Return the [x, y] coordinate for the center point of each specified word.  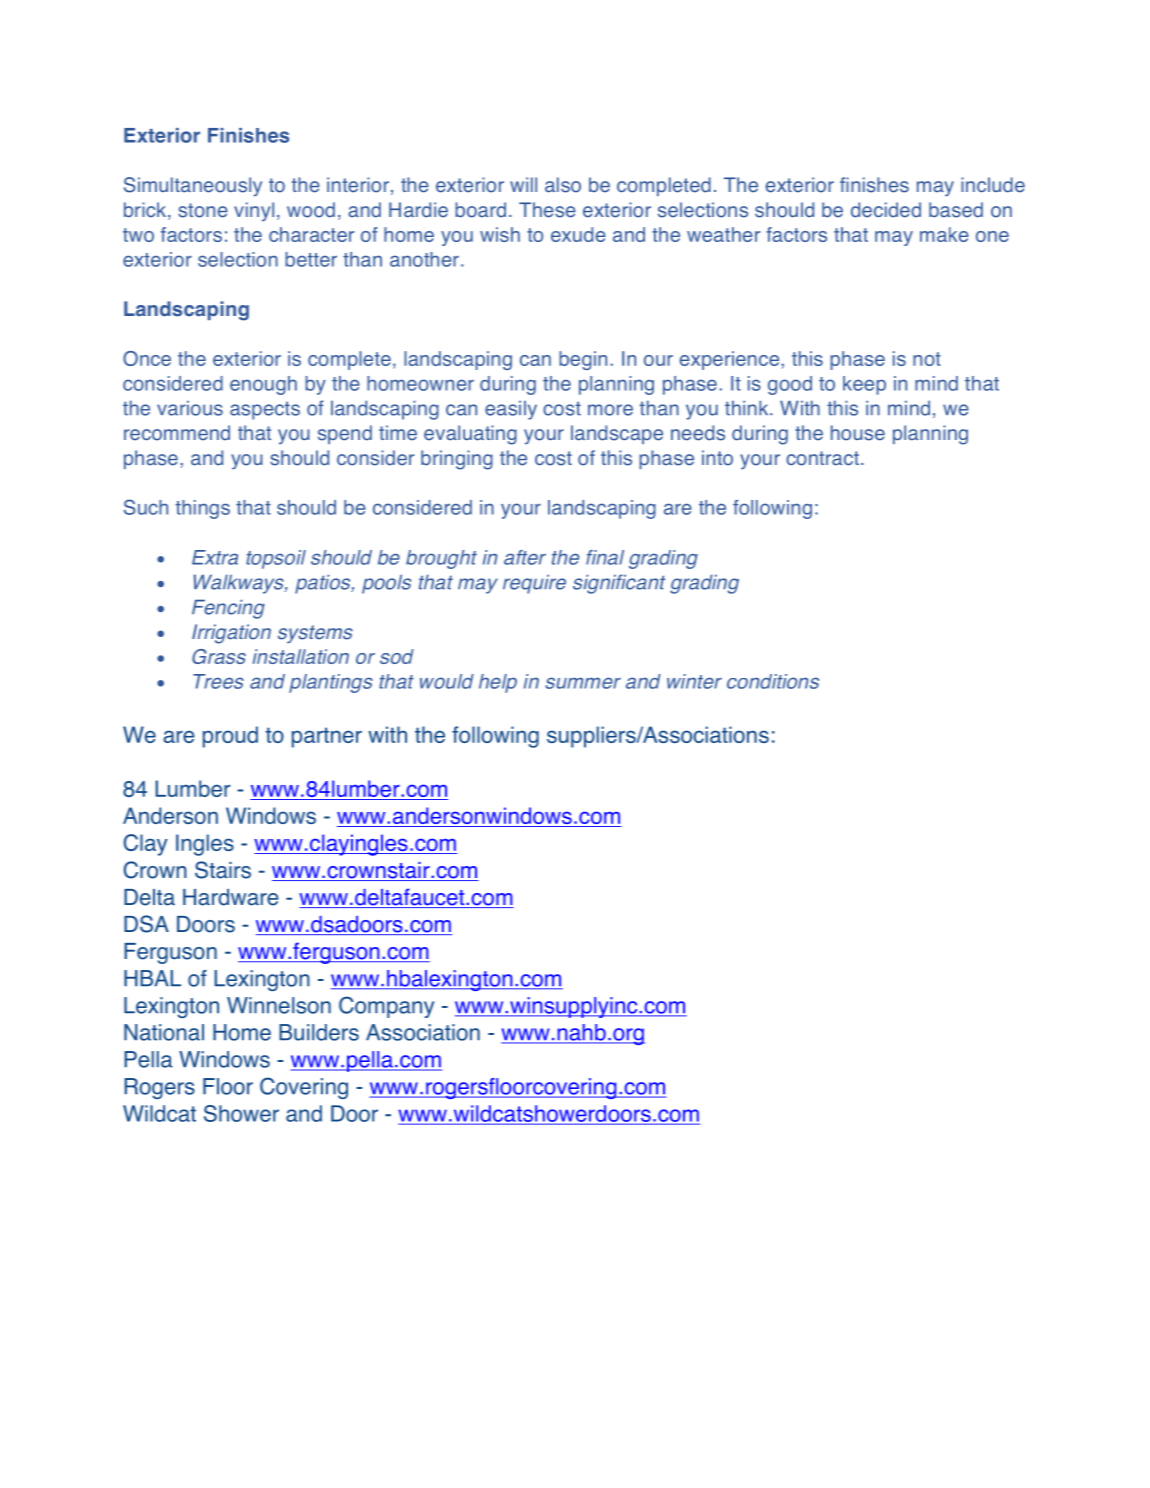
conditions [773, 681]
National [164, 1032]
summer [583, 683]
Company [386, 1007]
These [547, 210]
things [203, 509]
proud [230, 737]
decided [886, 210]
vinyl [254, 212]
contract [822, 458]
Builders [319, 1032]
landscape [617, 434]
